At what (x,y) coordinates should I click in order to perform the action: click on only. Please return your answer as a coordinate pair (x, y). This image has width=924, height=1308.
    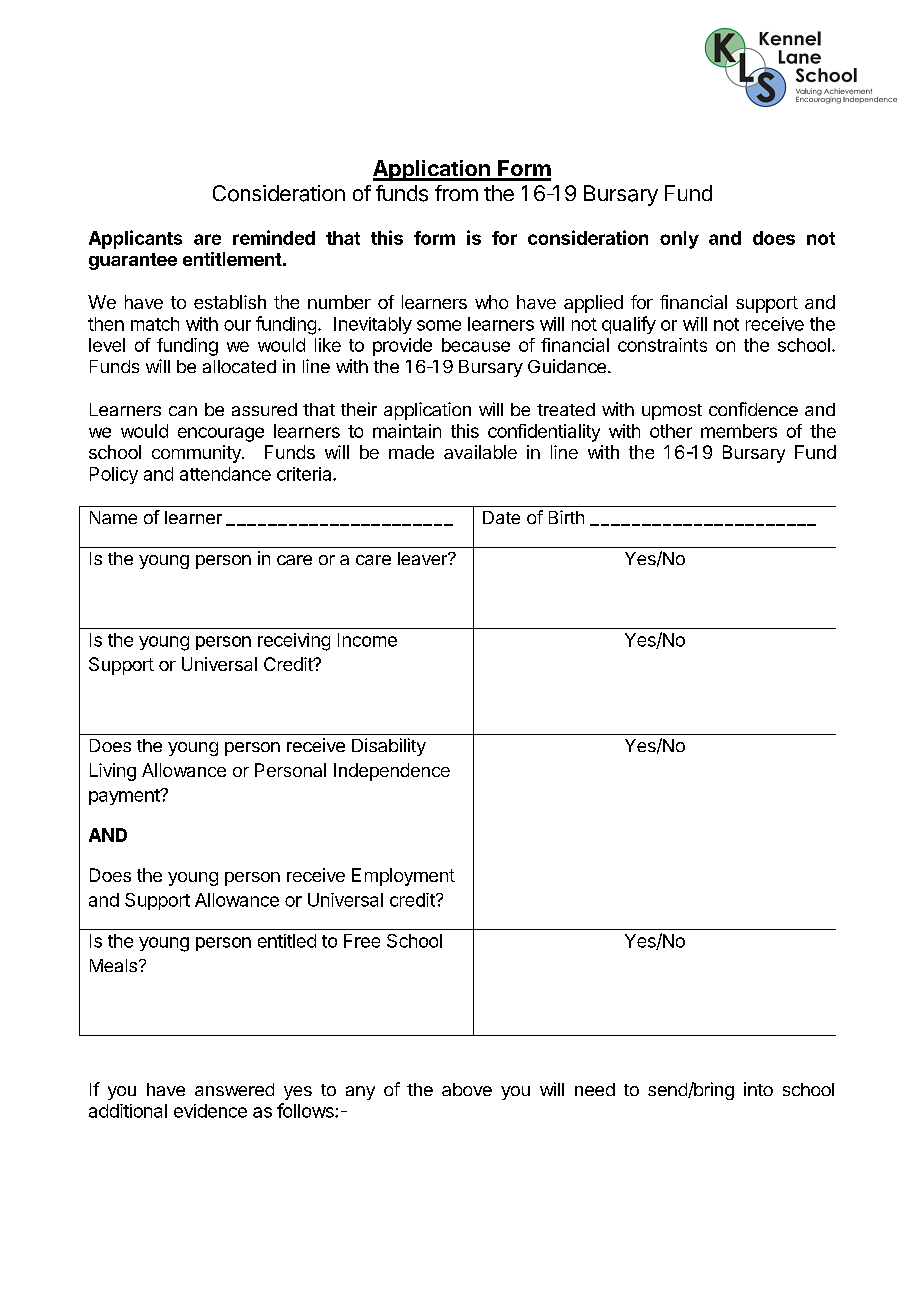
    Looking at the image, I should click on (679, 240).
